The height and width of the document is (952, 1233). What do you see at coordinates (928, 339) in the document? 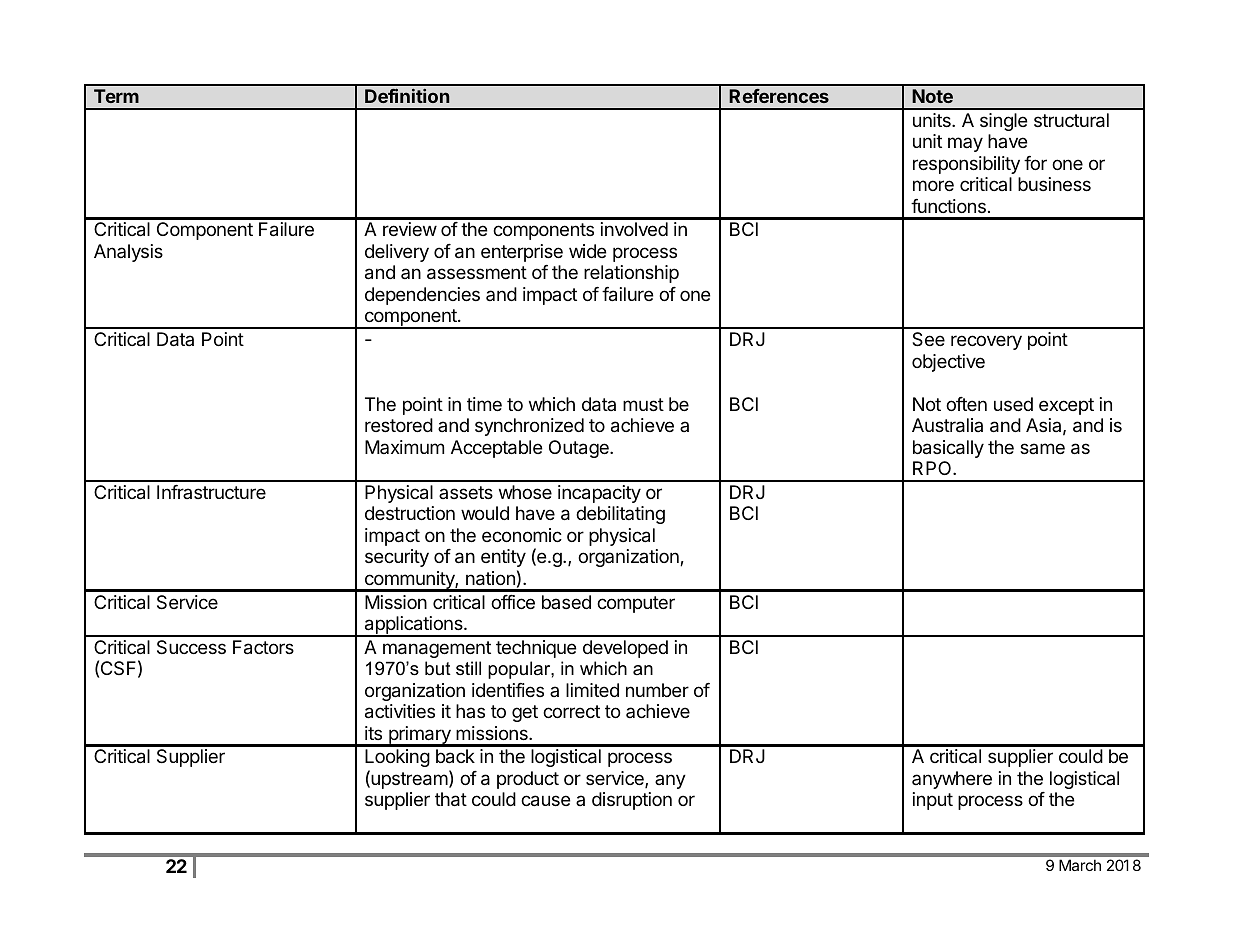
I see `See` at bounding box center [928, 339].
